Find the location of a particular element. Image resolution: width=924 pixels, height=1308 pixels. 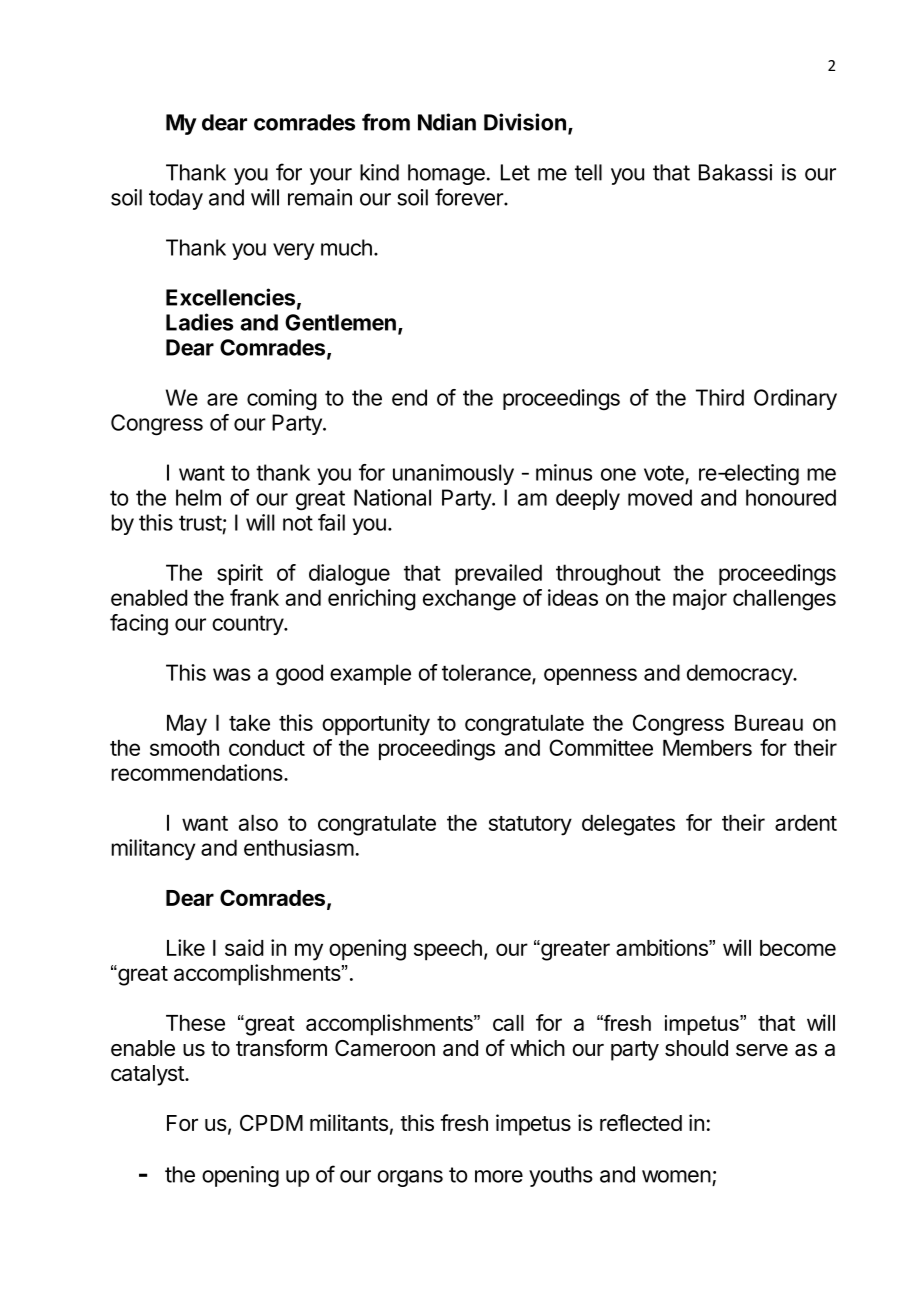

statutory is located at coordinates (530, 826).
